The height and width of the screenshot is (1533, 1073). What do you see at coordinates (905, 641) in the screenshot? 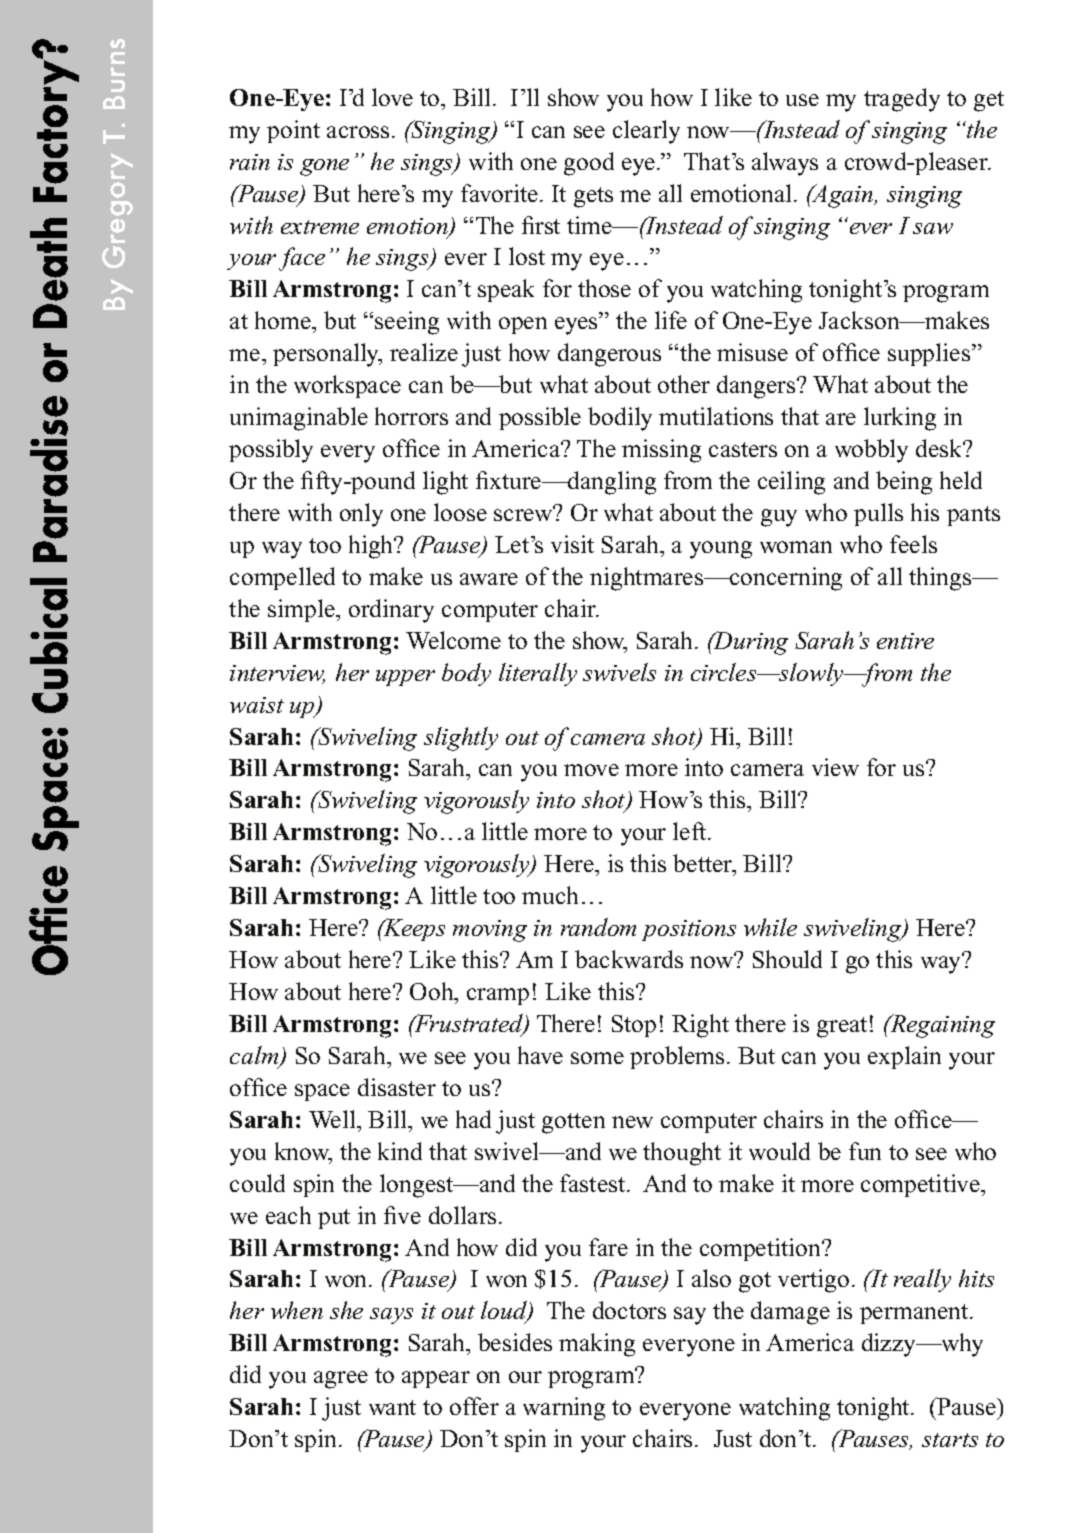
I see `entire` at bounding box center [905, 641].
